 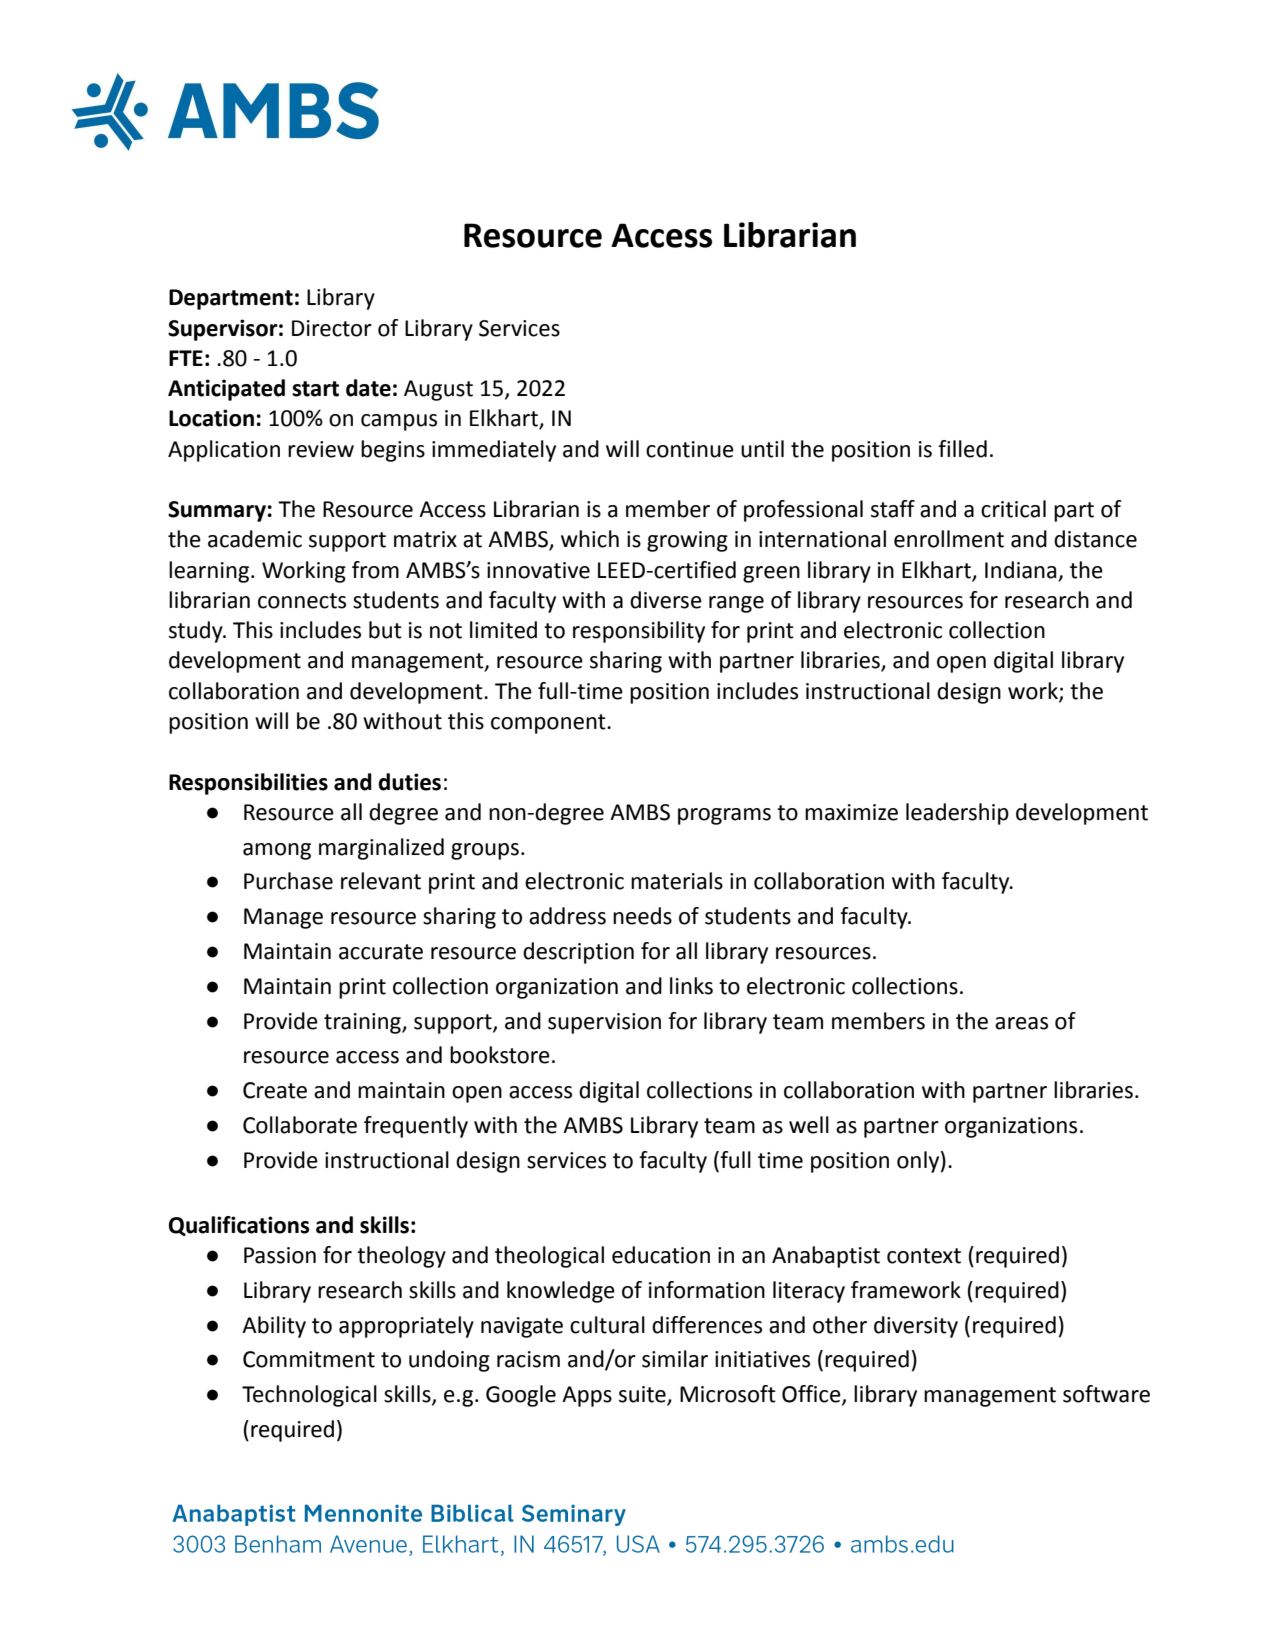 What do you see at coordinates (690, 449) in the image?
I see `continue` at bounding box center [690, 449].
